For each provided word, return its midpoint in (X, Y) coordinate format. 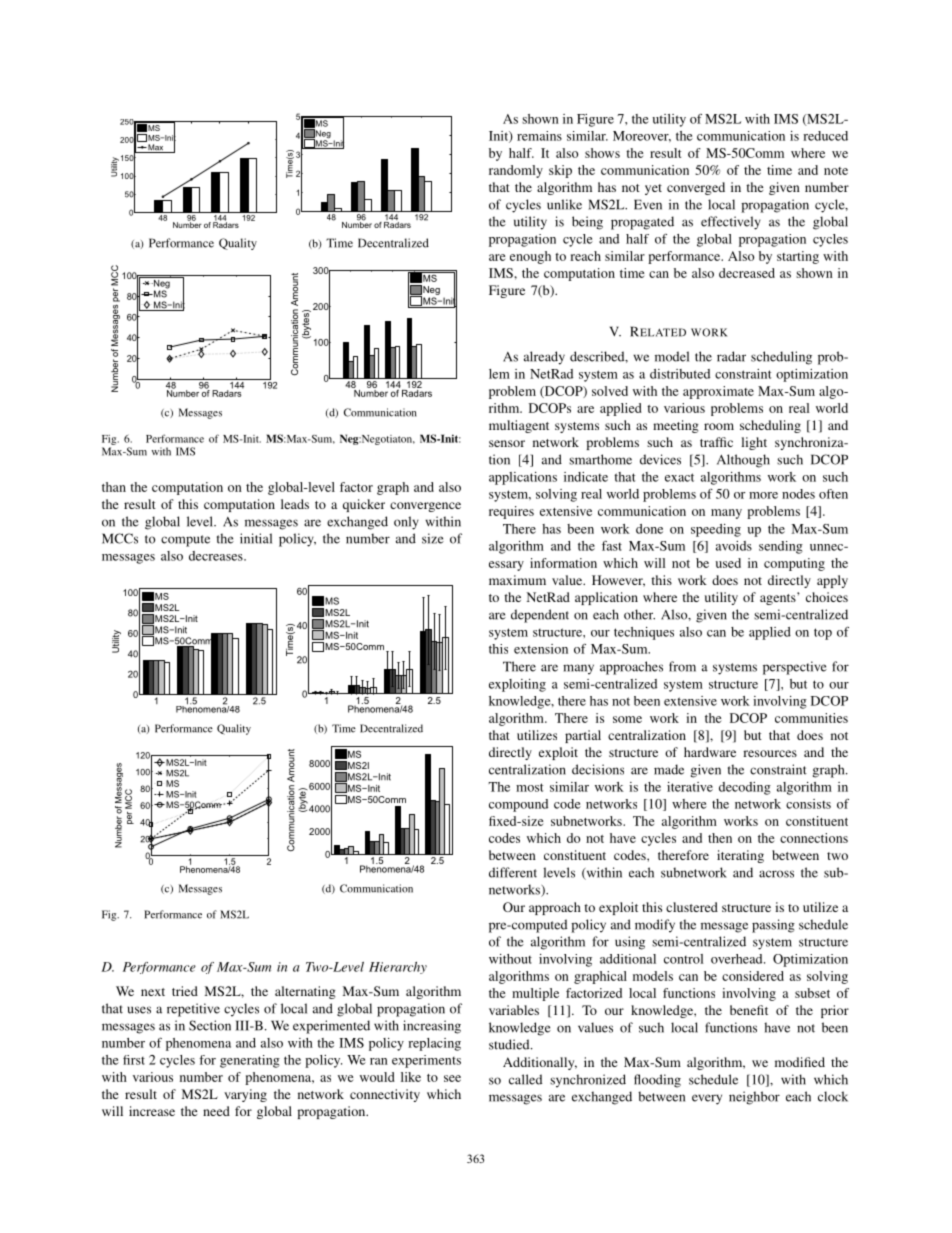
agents (779, 598)
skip (560, 171)
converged (696, 188)
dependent (540, 616)
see (452, 1078)
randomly (516, 171)
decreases (217, 556)
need (216, 1111)
